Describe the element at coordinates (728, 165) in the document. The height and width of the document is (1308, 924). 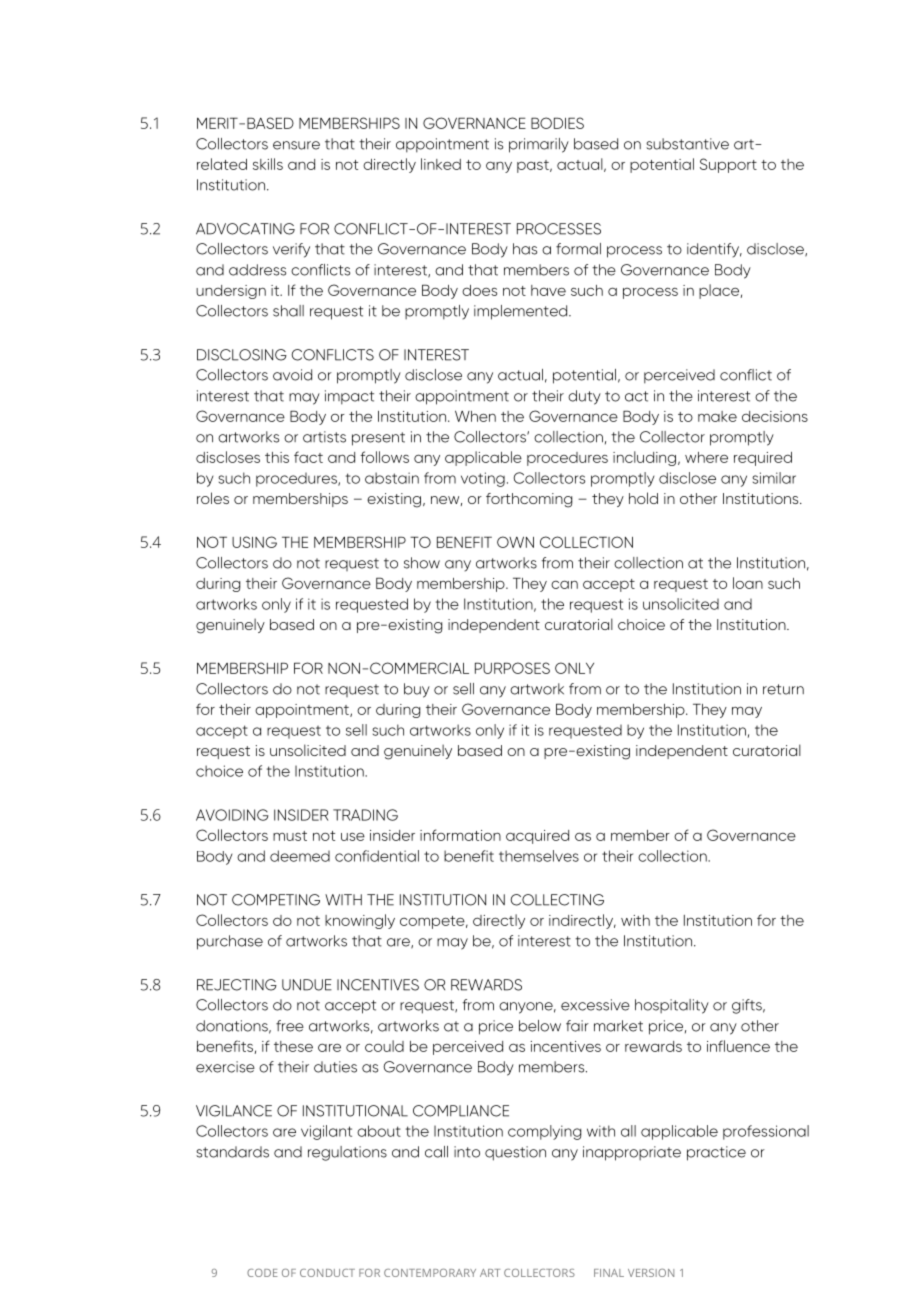
I see `Support` at that location.
